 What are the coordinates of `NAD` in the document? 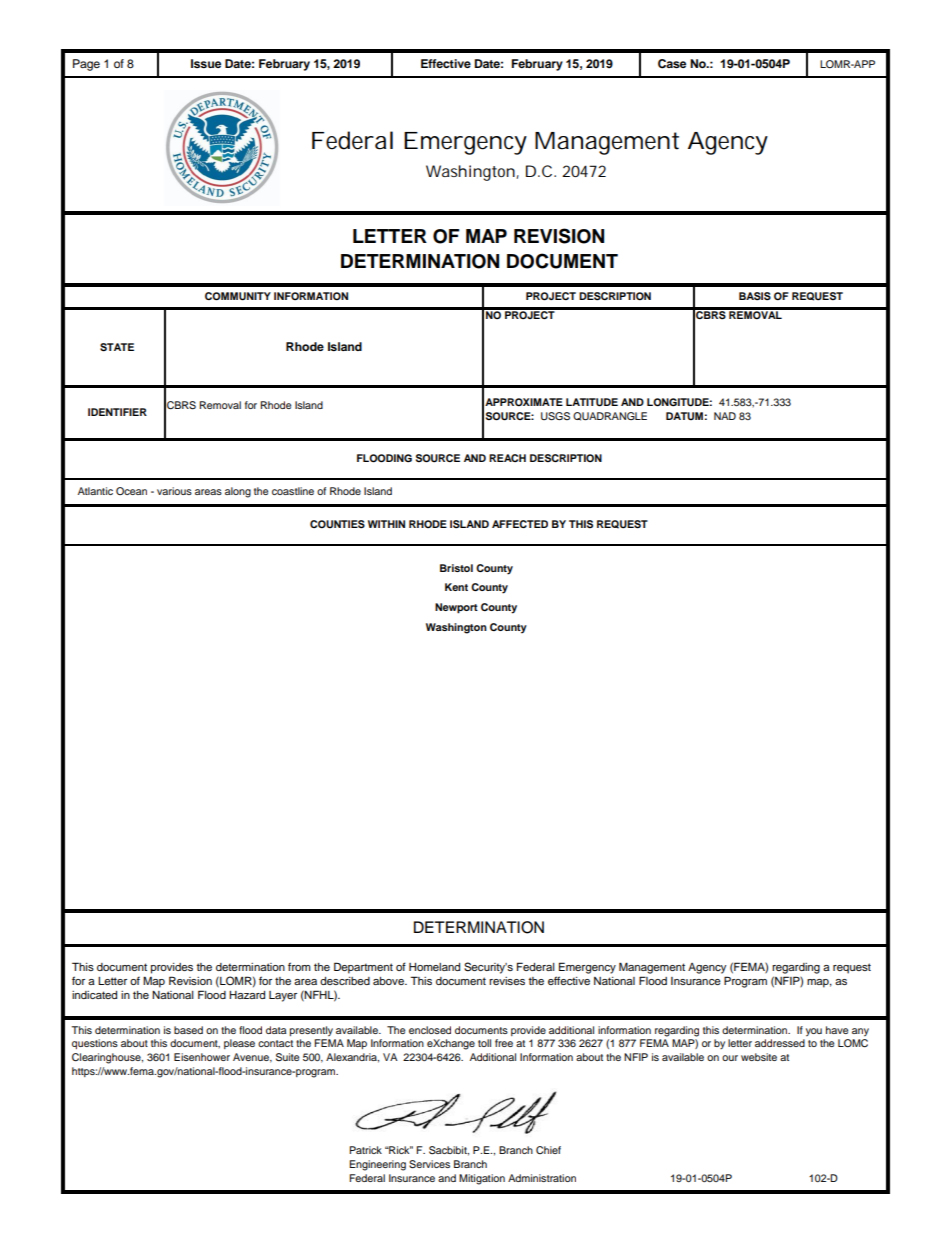 It's located at (725, 416).
